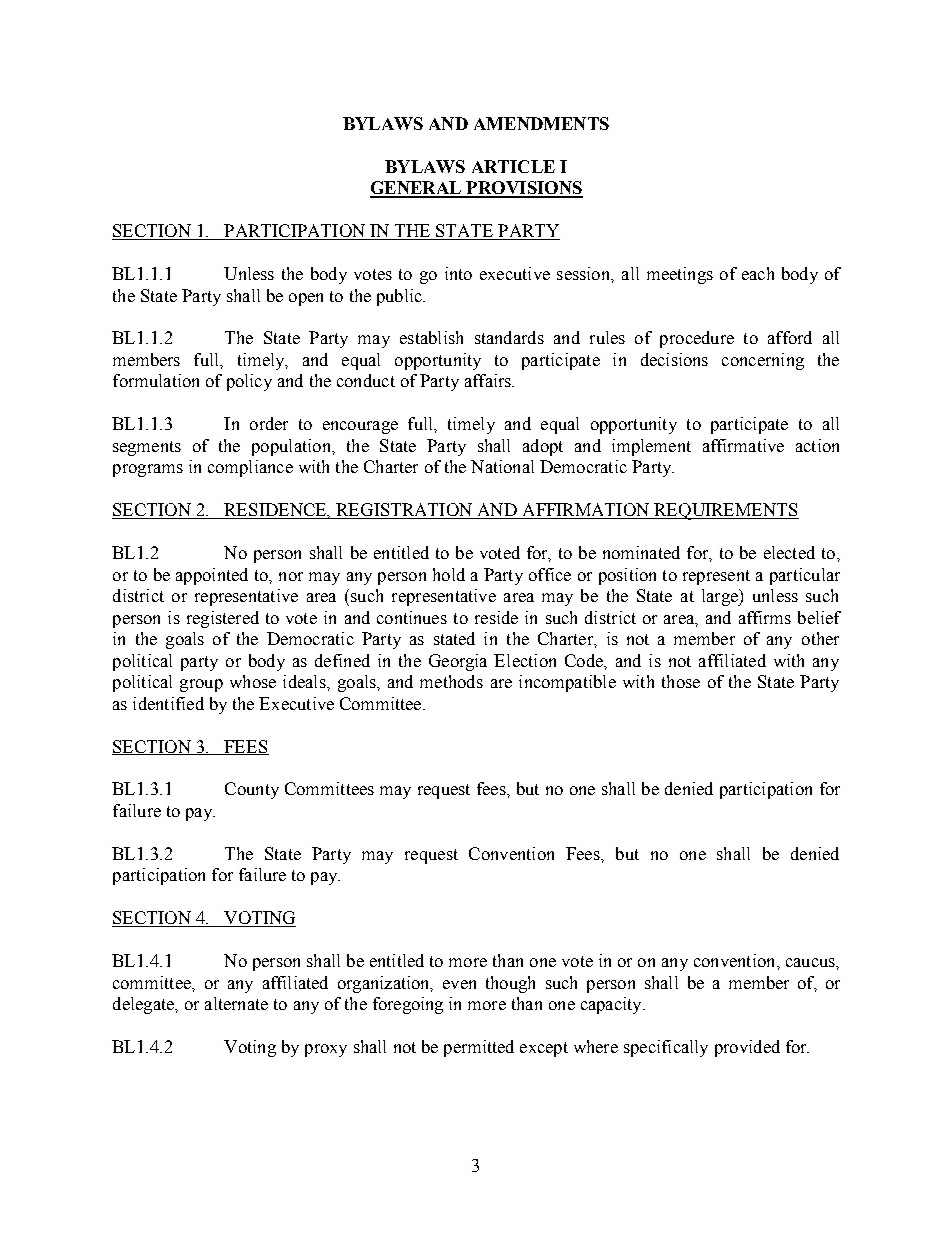  What do you see at coordinates (212, 576) in the document?
I see `appointed` at bounding box center [212, 576].
